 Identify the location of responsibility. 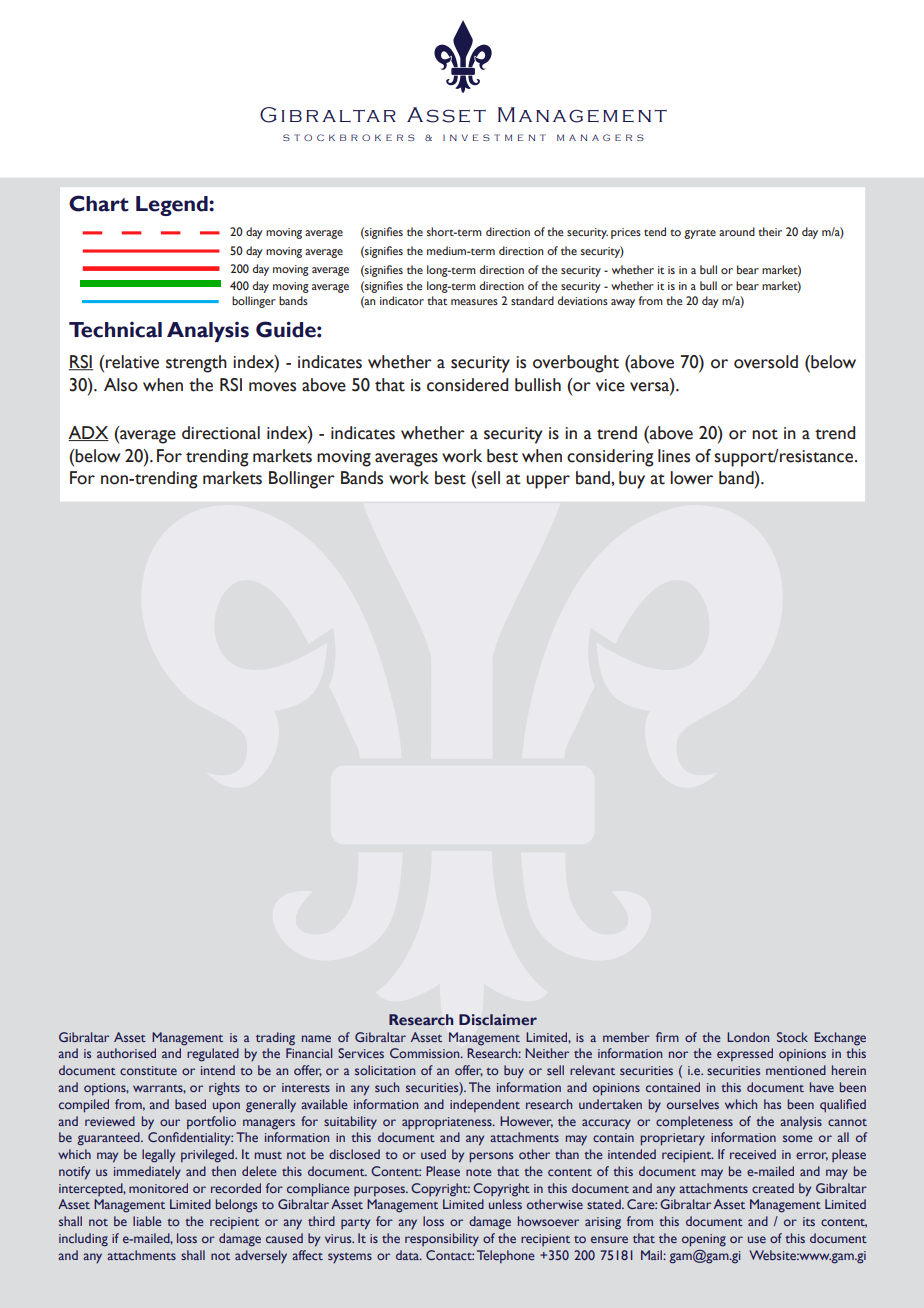
(442, 1240).
